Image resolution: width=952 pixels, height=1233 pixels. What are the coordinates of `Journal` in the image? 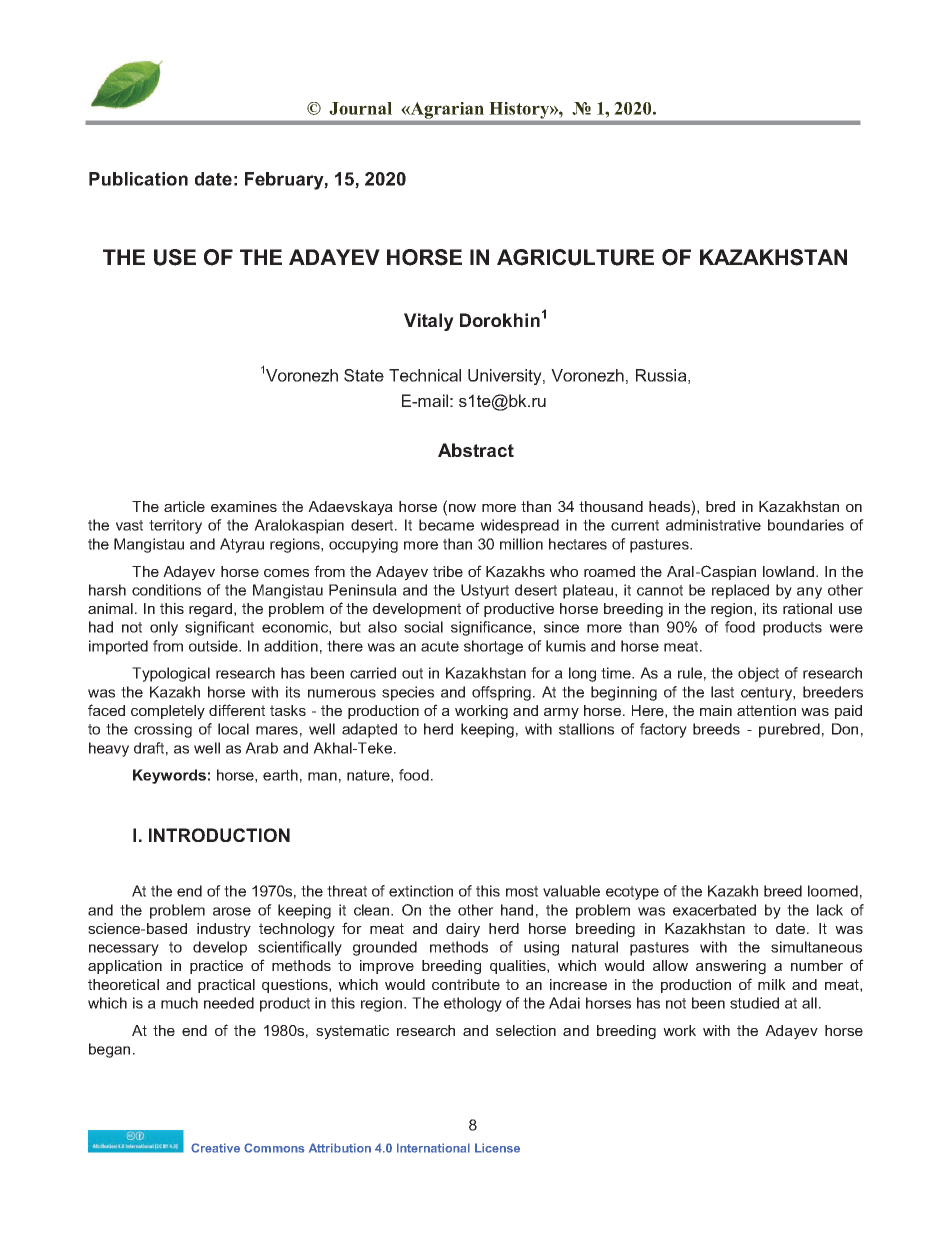 It's located at (360, 108).
